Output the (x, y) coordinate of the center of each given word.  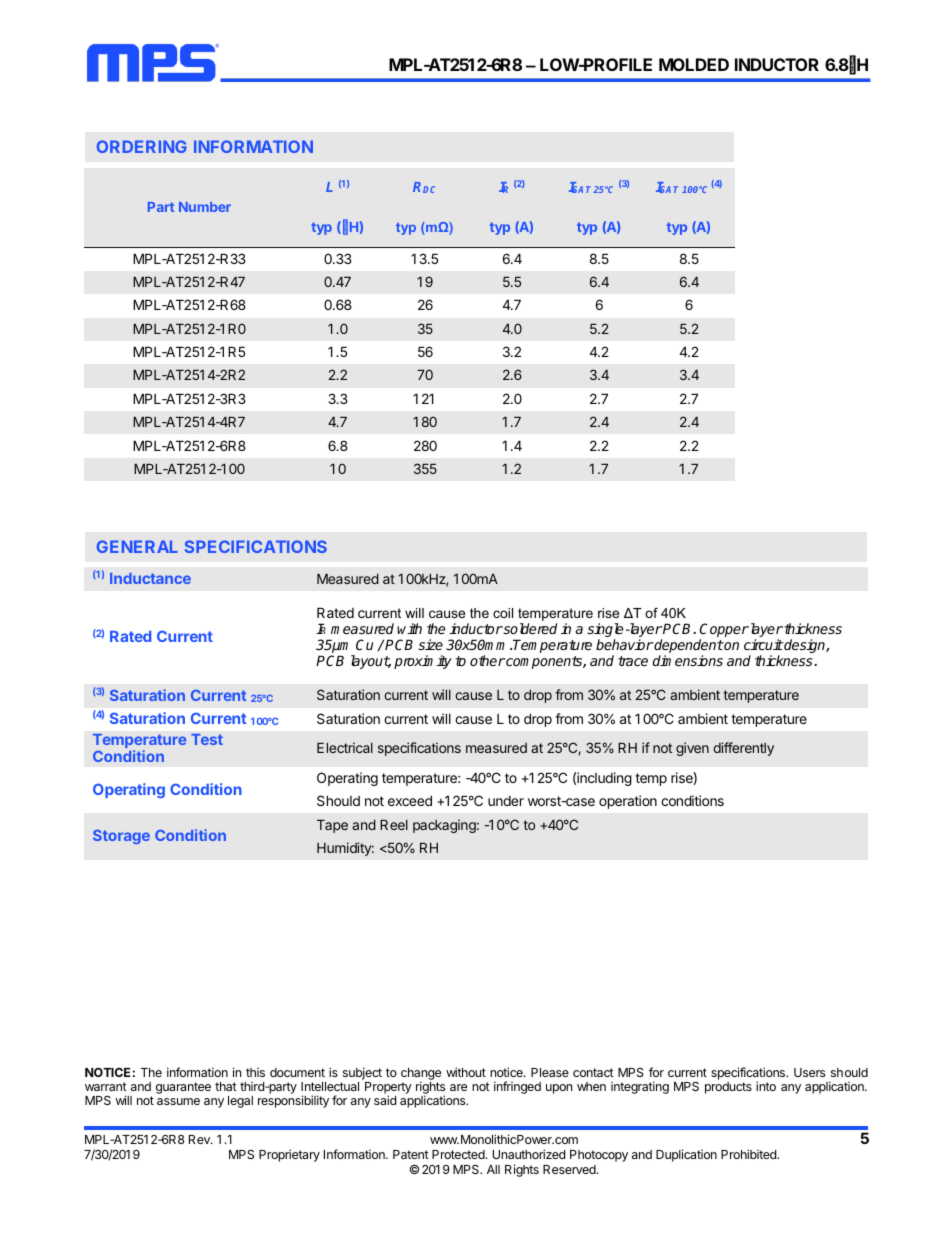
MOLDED (694, 64)
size (430, 644)
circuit (763, 644)
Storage (121, 837)
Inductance (150, 578)
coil (503, 613)
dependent (689, 647)
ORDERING (142, 146)
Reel (394, 825)
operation (628, 802)
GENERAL (137, 546)
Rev (200, 1139)
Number (205, 207)
